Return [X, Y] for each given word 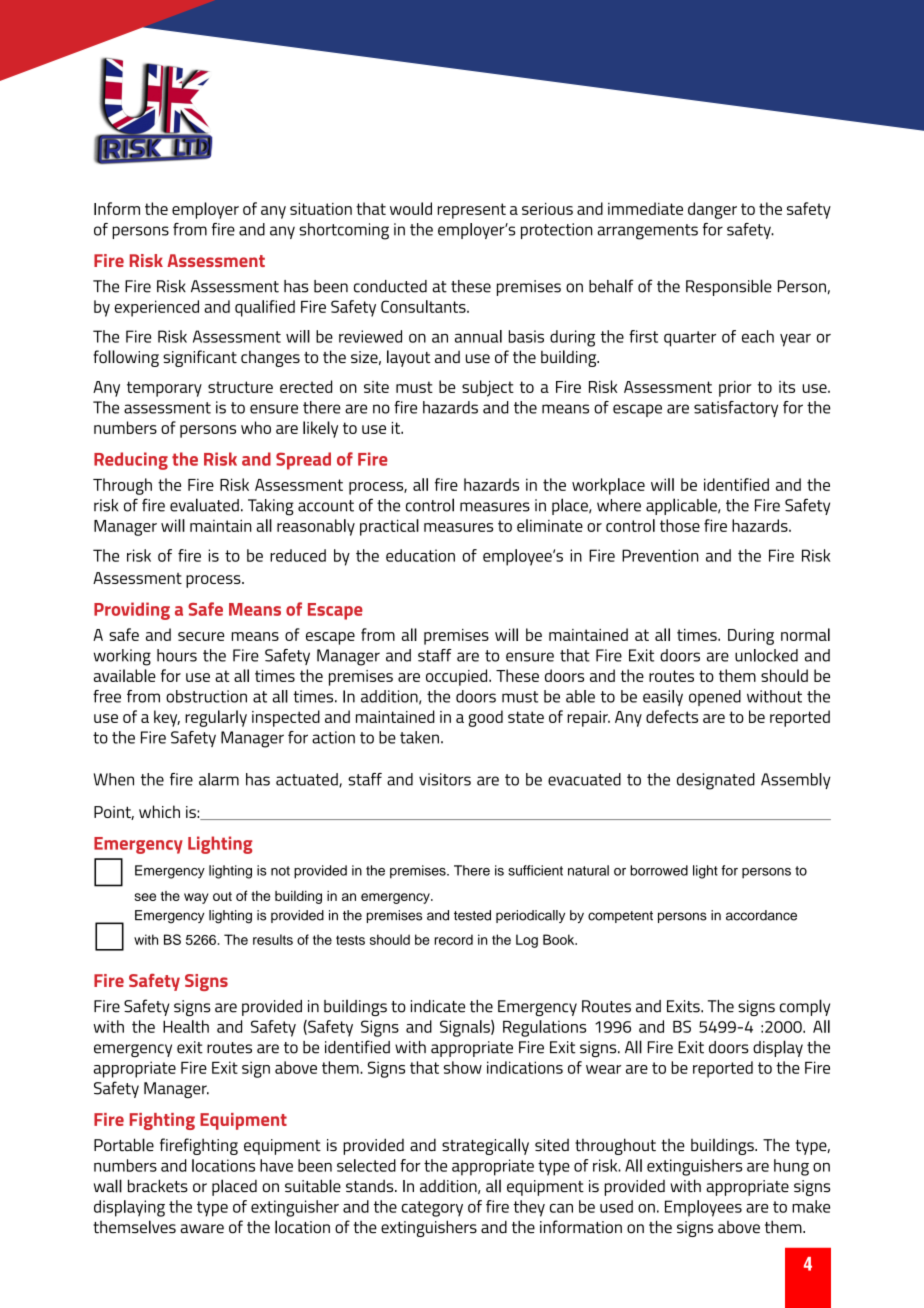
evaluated [204, 505]
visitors [445, 779]
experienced [157, 308]
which [159, 811]
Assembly [796, 781]
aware [202, 1229]
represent [472, 211]
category [432, 1209]
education [420, 555]
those [680, 525]
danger [712, 210]
